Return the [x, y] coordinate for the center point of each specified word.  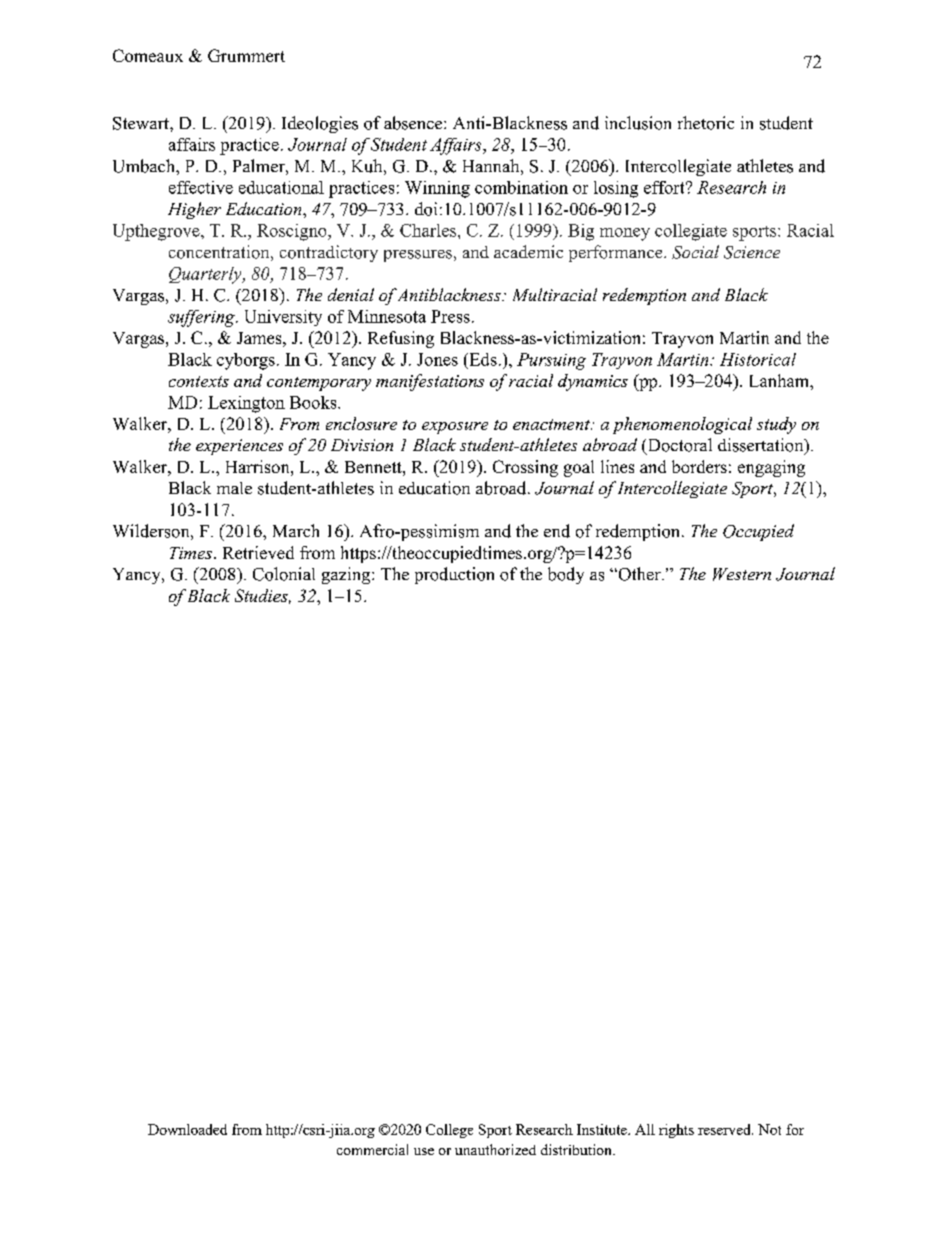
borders [699, 466]
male [234, 488]
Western [742, 574]
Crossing [525, 468]
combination [521, 187]
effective [201, 187]
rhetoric [706, 123]
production [454, 575]
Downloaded [187, 1129]
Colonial [284, 574]
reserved [725, 1129]
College [449, 1131]
